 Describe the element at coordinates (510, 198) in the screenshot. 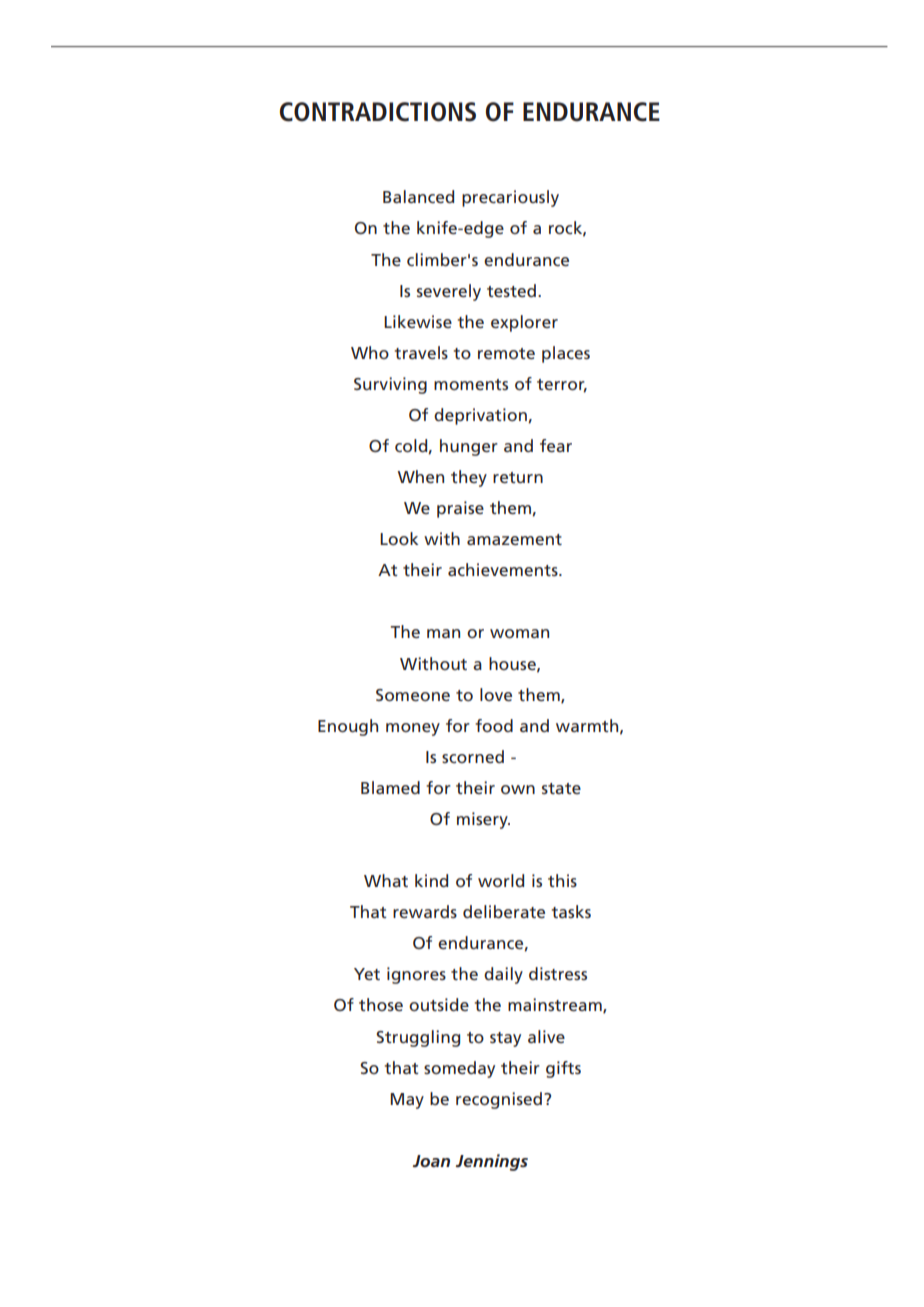

I see `precariously` at that location.
